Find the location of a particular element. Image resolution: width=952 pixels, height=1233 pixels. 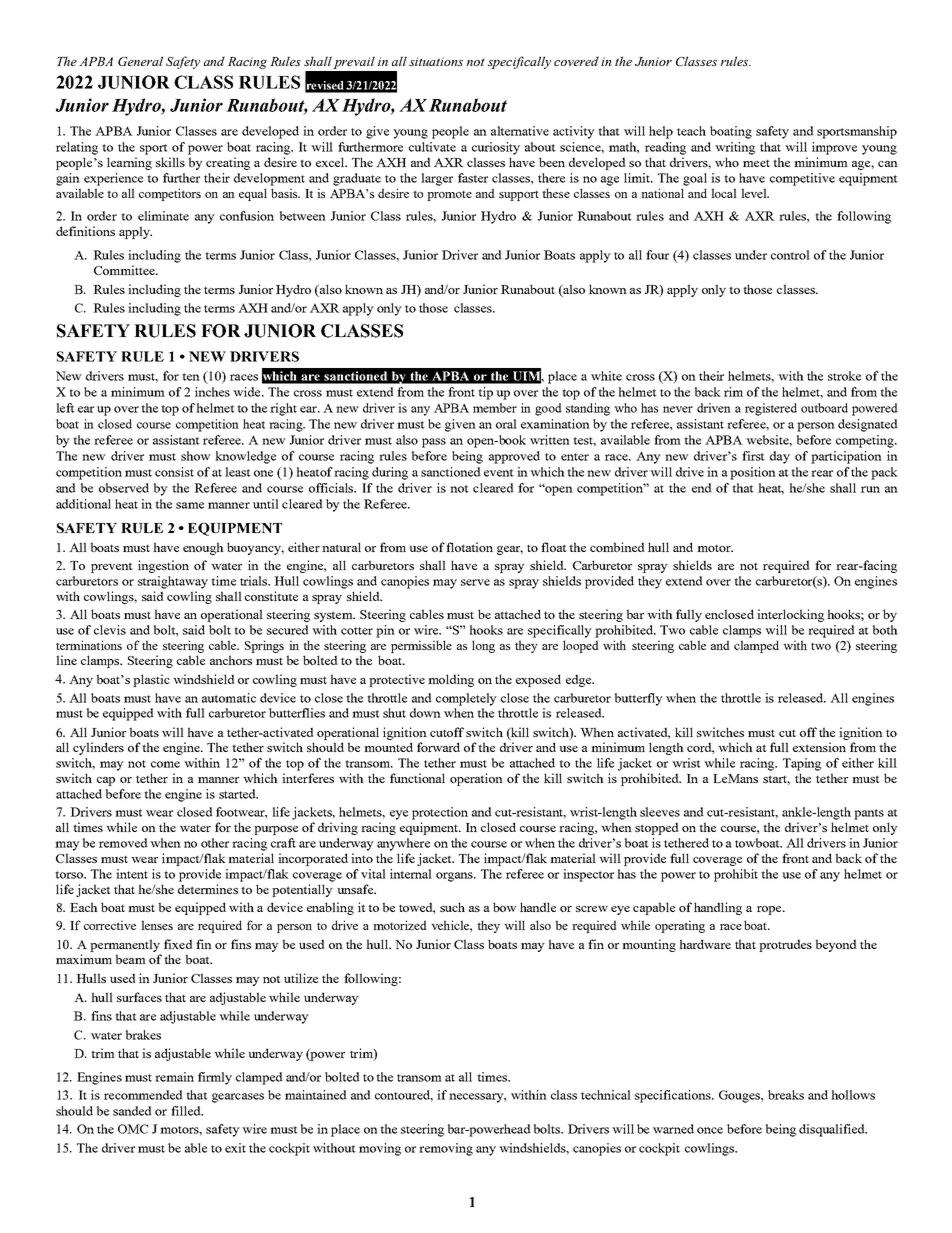

control is located at coordinates (790, 255).
